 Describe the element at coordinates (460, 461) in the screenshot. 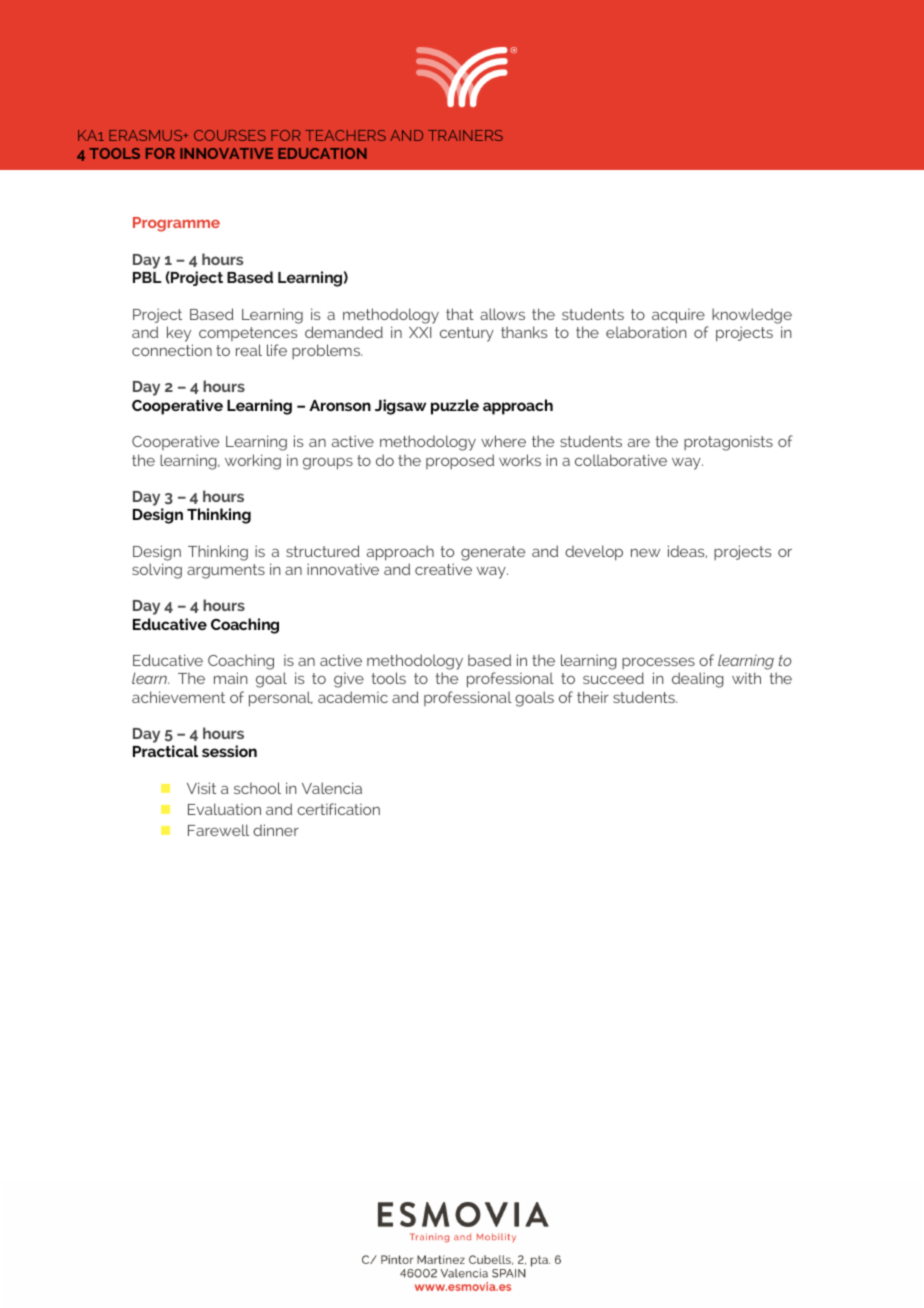

I see `proposed` at that location.
